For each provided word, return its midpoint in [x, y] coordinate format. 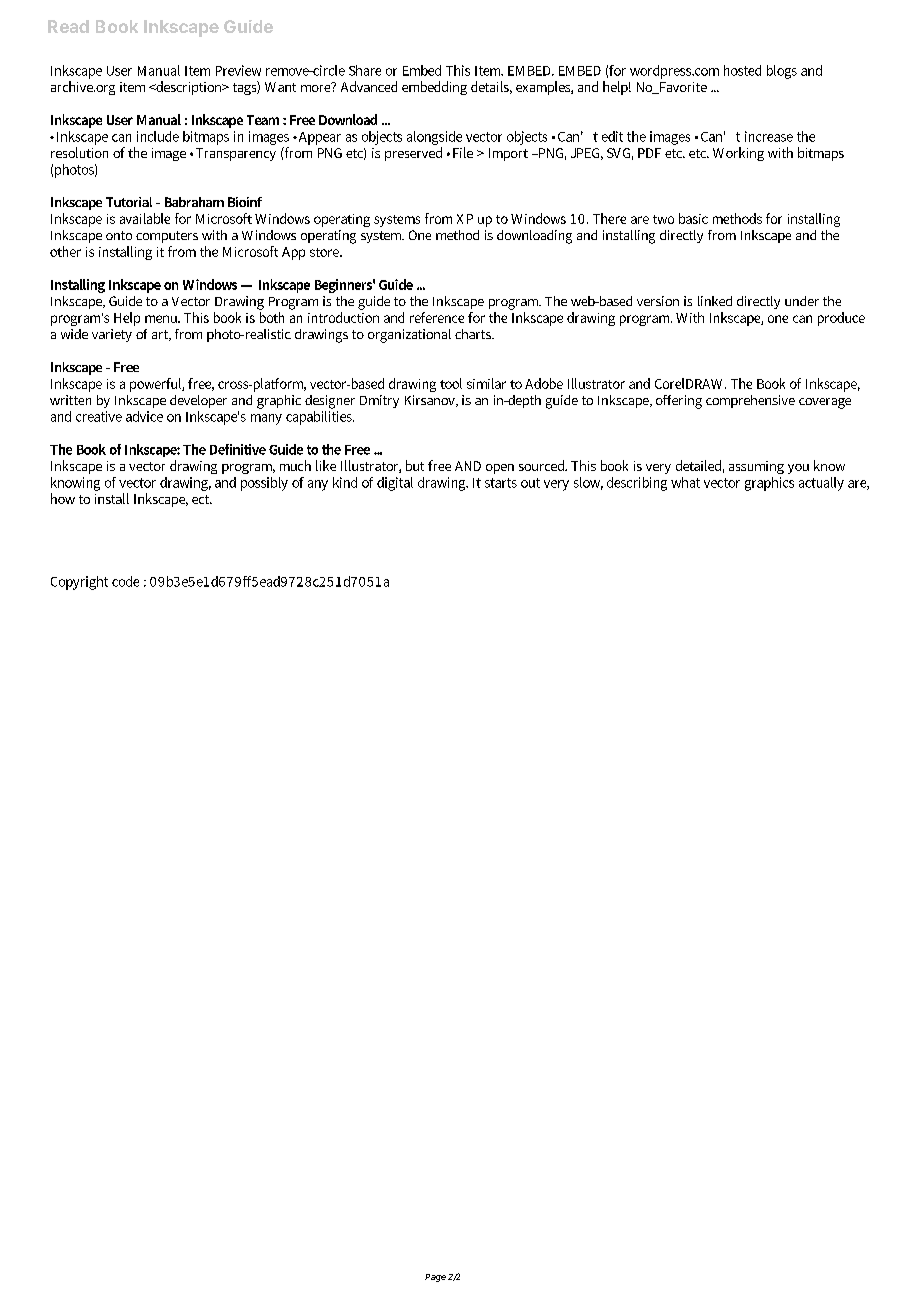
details [491, 87]
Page [435, 1278]
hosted [742, 70]
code [125, 581]
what [685, 482]
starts [501, 483]
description [189, 88]
